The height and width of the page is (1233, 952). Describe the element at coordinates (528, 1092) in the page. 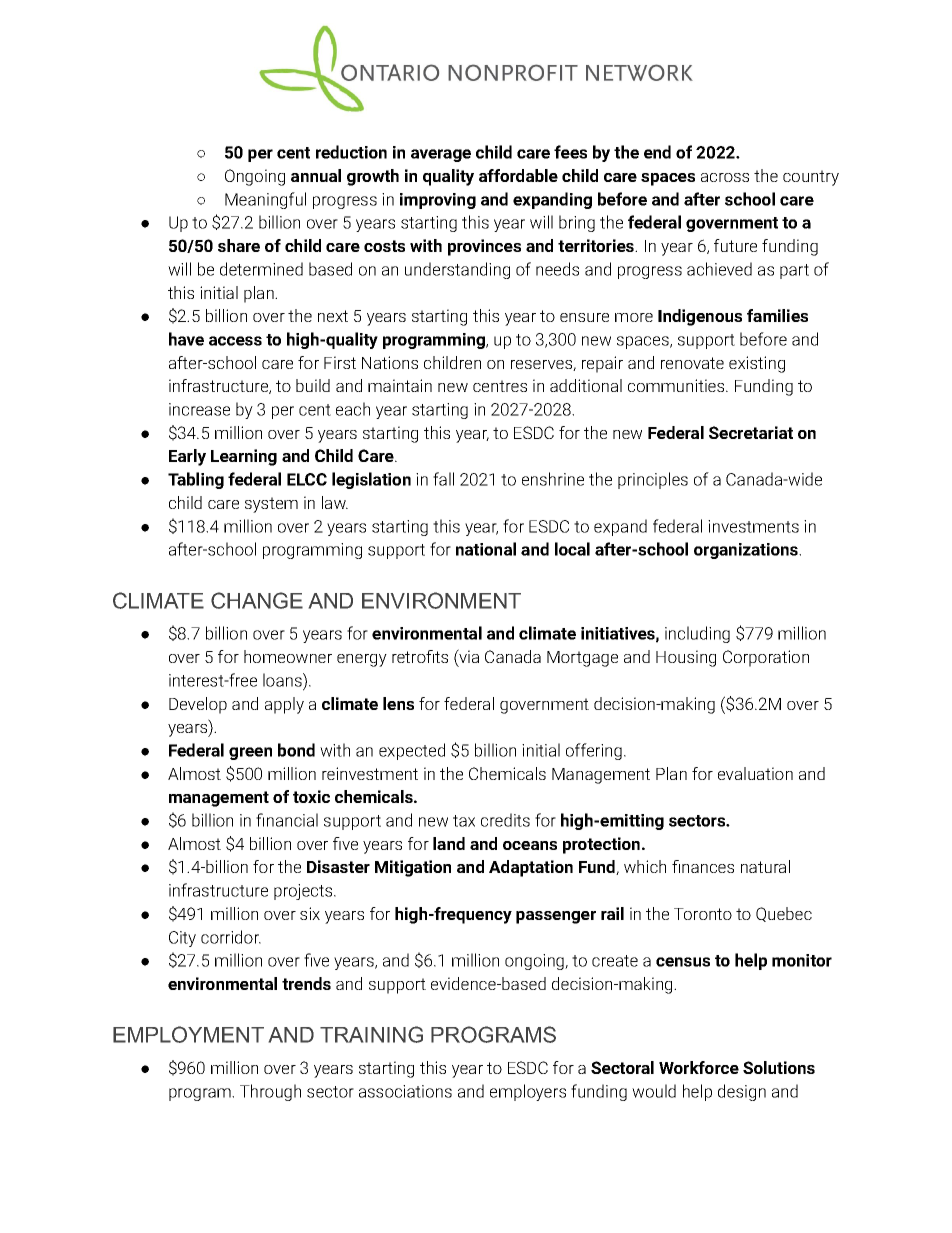

I see `employers` at that location.
